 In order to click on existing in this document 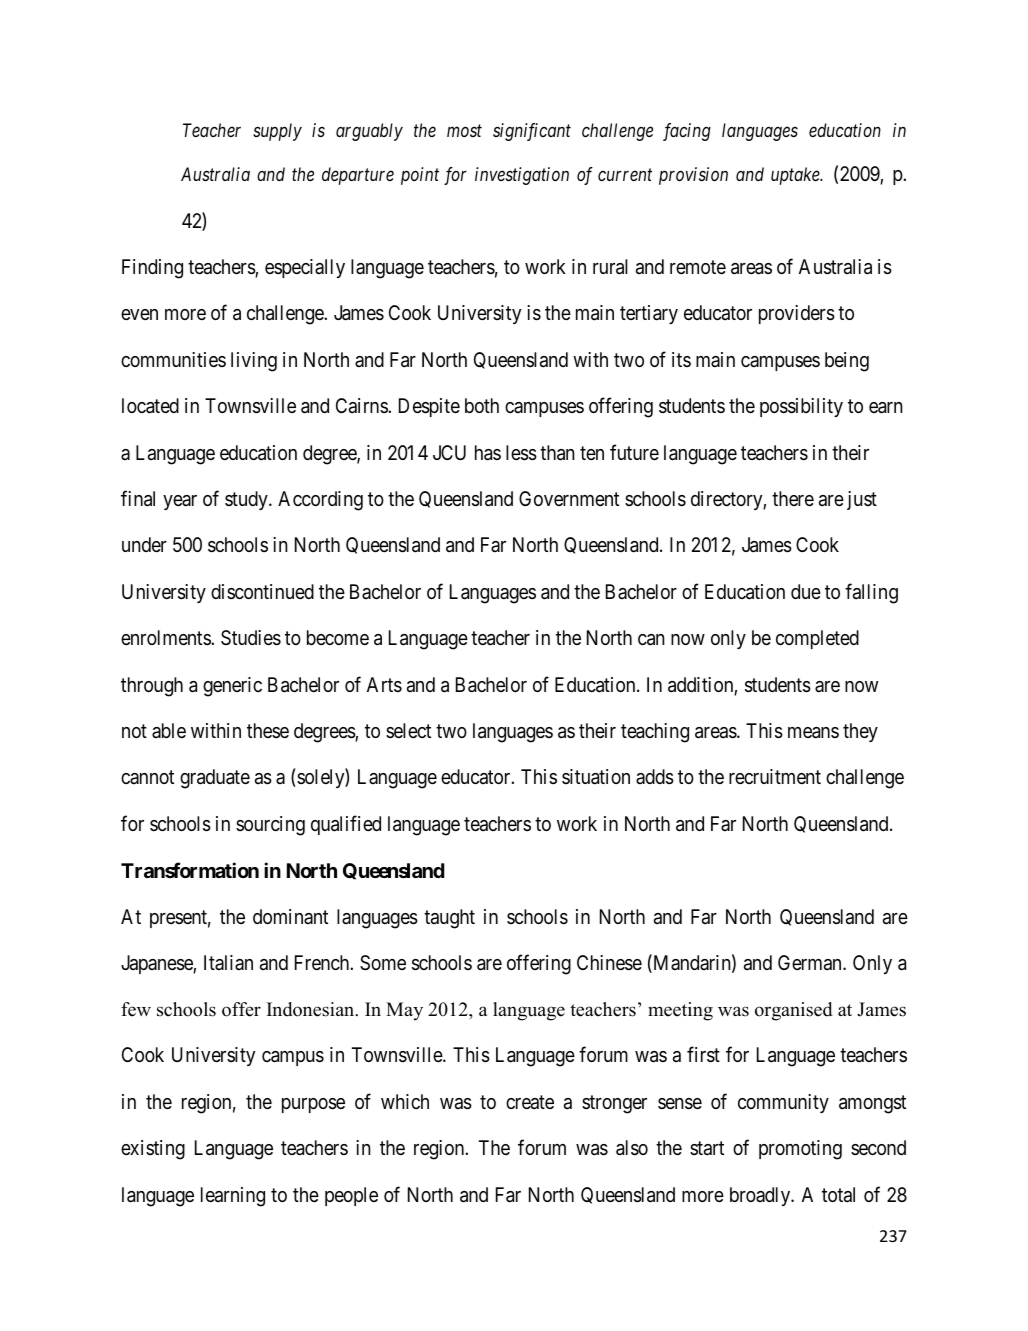, I will do `click(153, 1150)`.
